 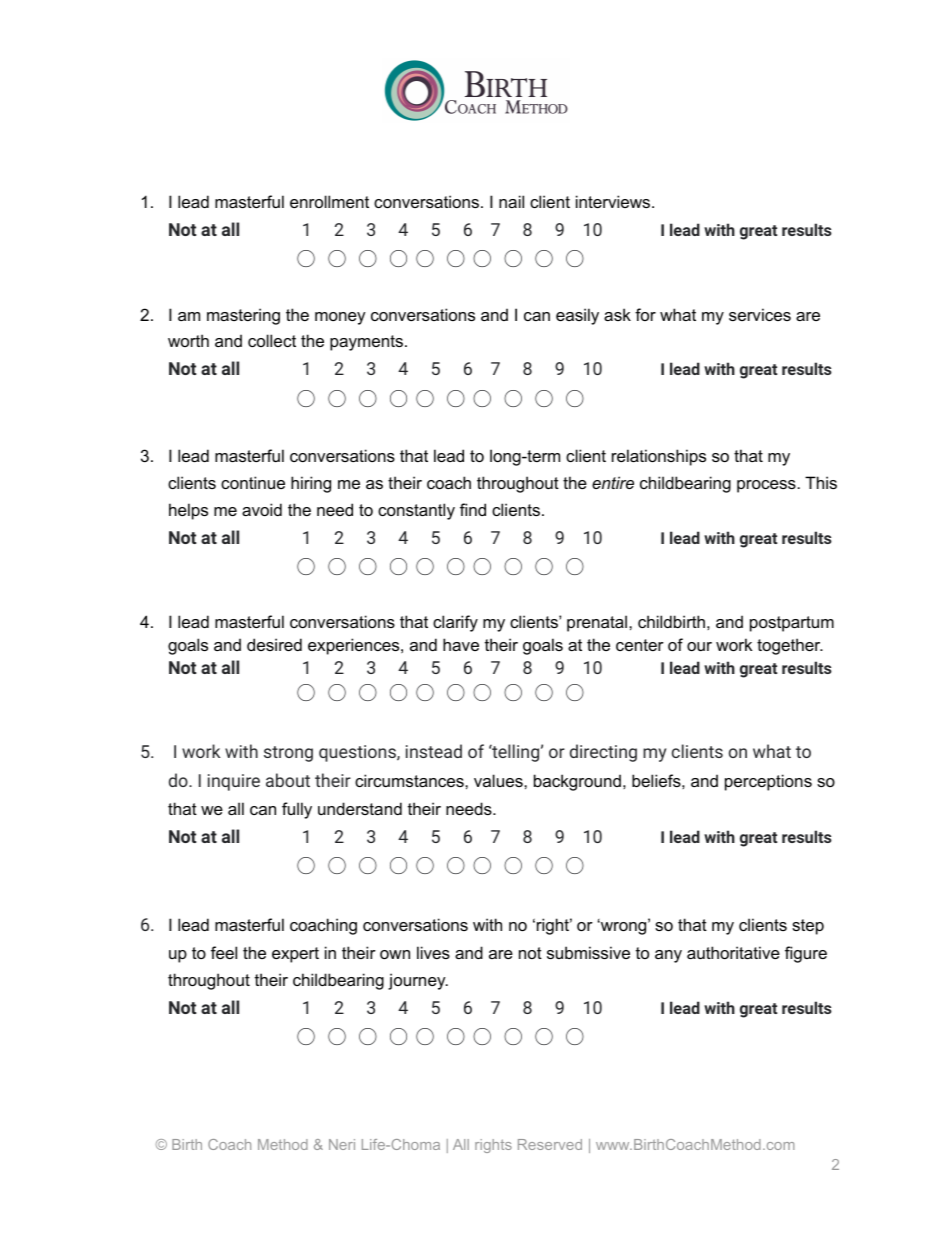 I want to click on services, so click(x=760, y=314).
